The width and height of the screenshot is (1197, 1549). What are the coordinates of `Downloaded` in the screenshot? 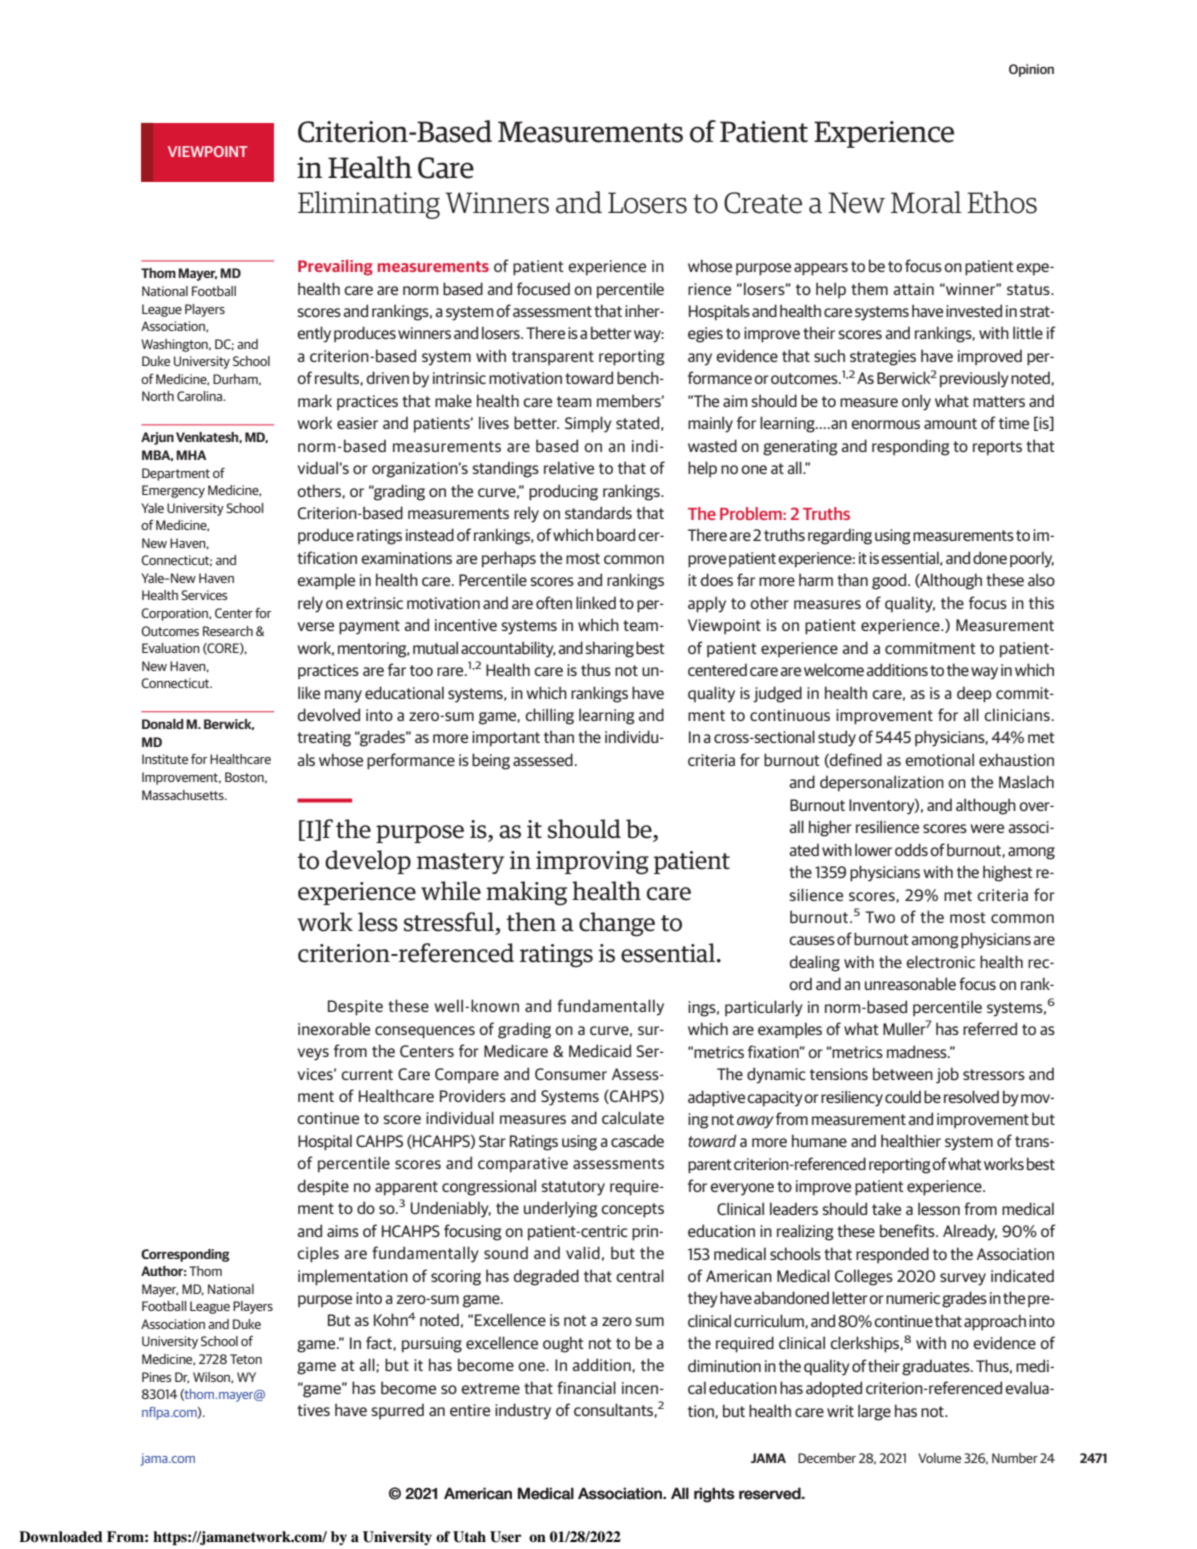 It's located at (61, 1537).
